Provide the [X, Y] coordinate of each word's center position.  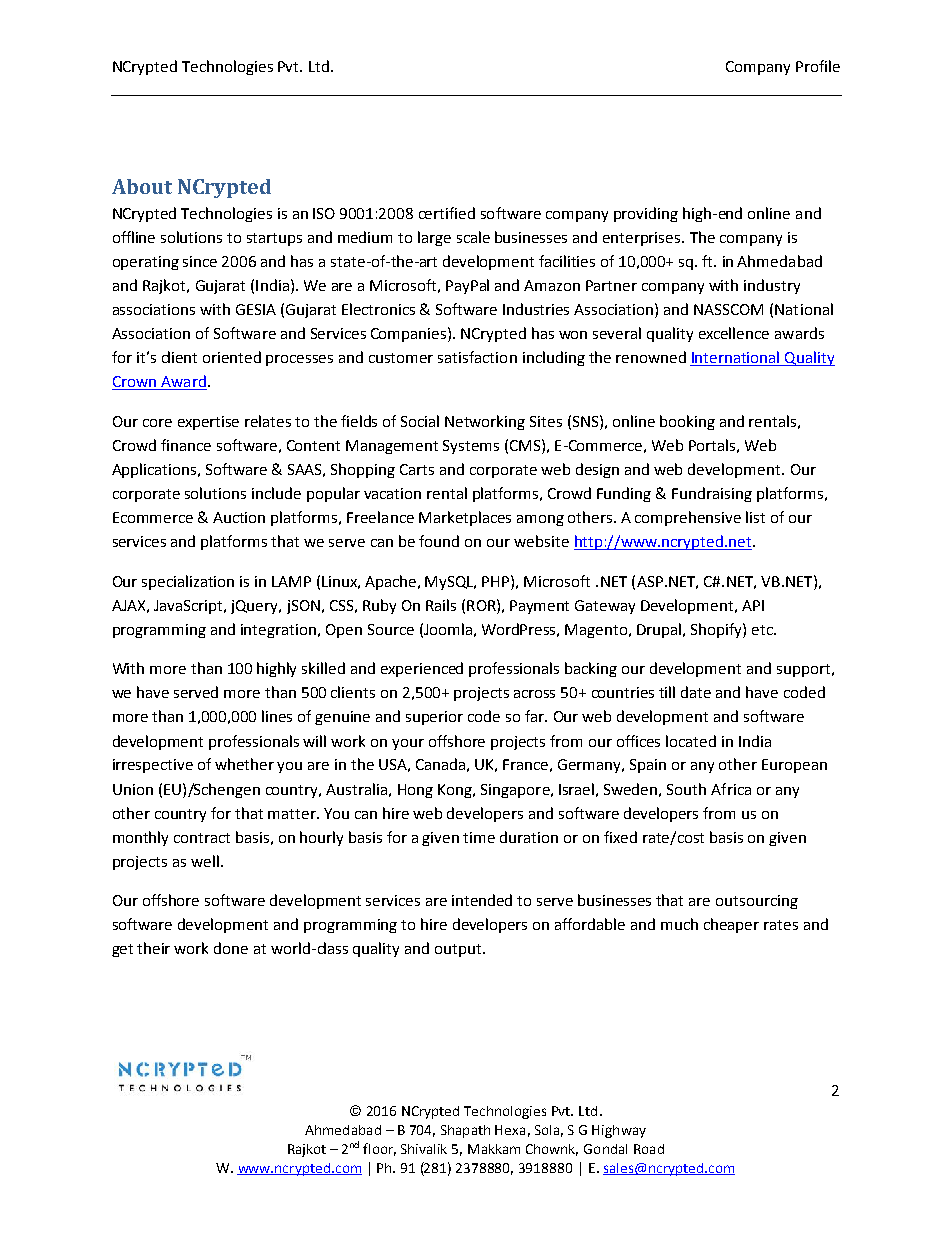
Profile [818, 66]
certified [447, 213]
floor [379, 1149]
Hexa [510, 1130]
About [142, 186]
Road [649, 1149]
